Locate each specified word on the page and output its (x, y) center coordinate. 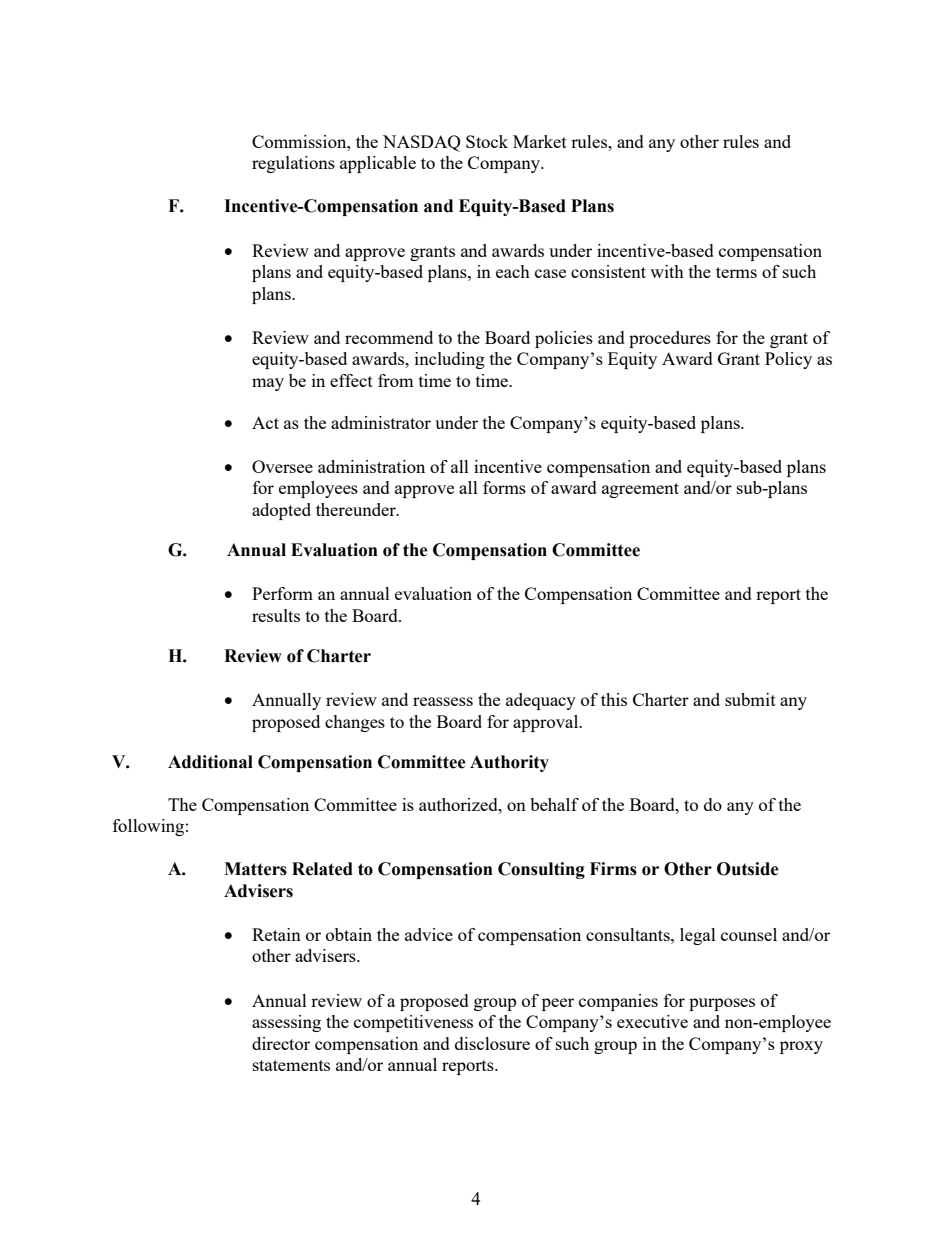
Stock (487, 141)
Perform (282, 593)
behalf (554, 804)
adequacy (541, 701)
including (450, 360)
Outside (748, 869)
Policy (788, 360)
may (268, 384)
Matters (255, 869)
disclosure (492, 1043)
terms (736, 272)
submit (750, 699)
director (281, 1043)
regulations (293, 164)
